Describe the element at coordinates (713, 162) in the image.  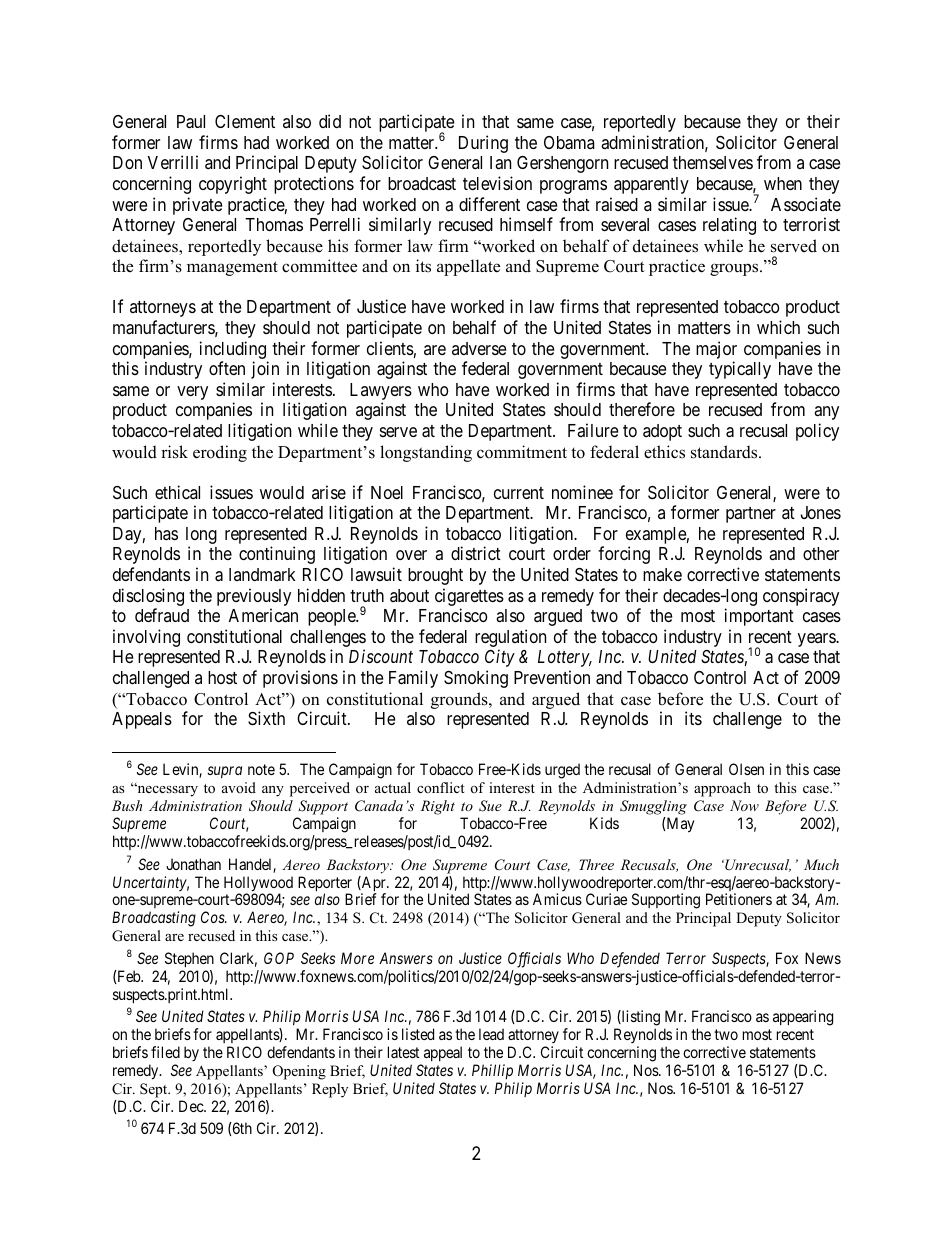
I see `themselves` at that location.
